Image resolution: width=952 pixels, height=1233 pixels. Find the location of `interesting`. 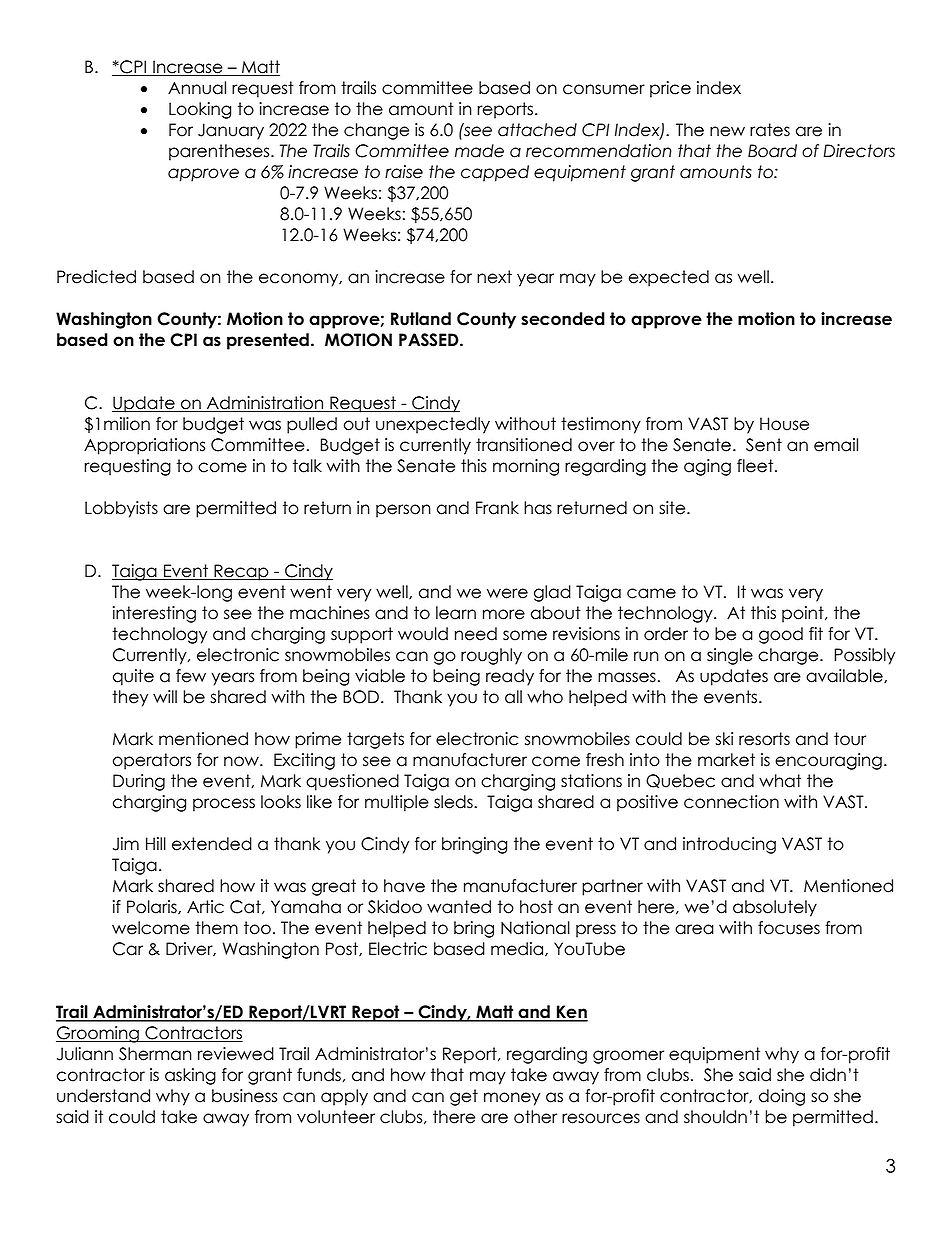

interesting is located at coordinates (154, 614).
